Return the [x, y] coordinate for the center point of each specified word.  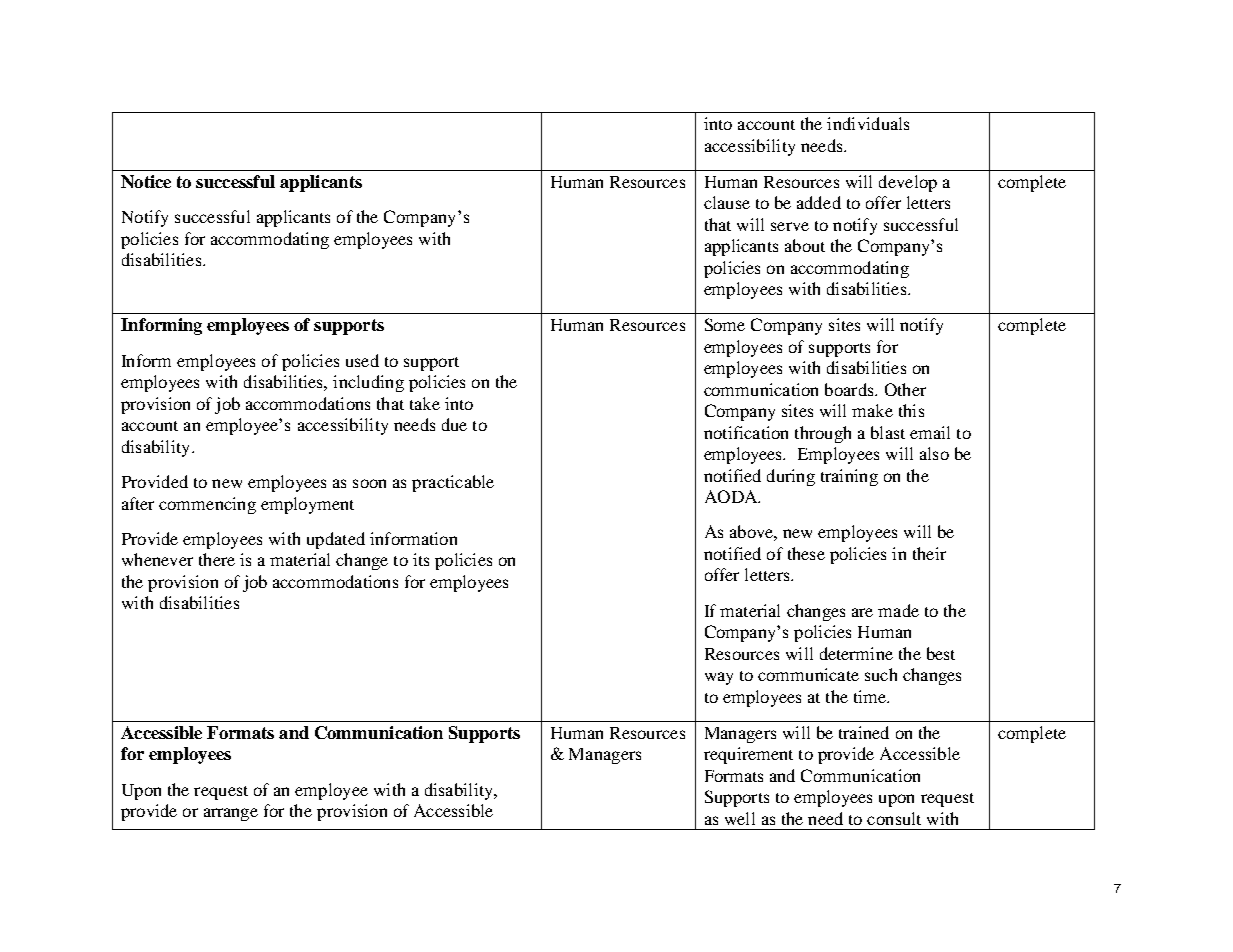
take [425, 403]
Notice [146, 181]
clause [727, 202]
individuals [868, 123]
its [421, 559]
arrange [231, 814]
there [217, 559]
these [806, 553]
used [362, 360]
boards [850, 389]
